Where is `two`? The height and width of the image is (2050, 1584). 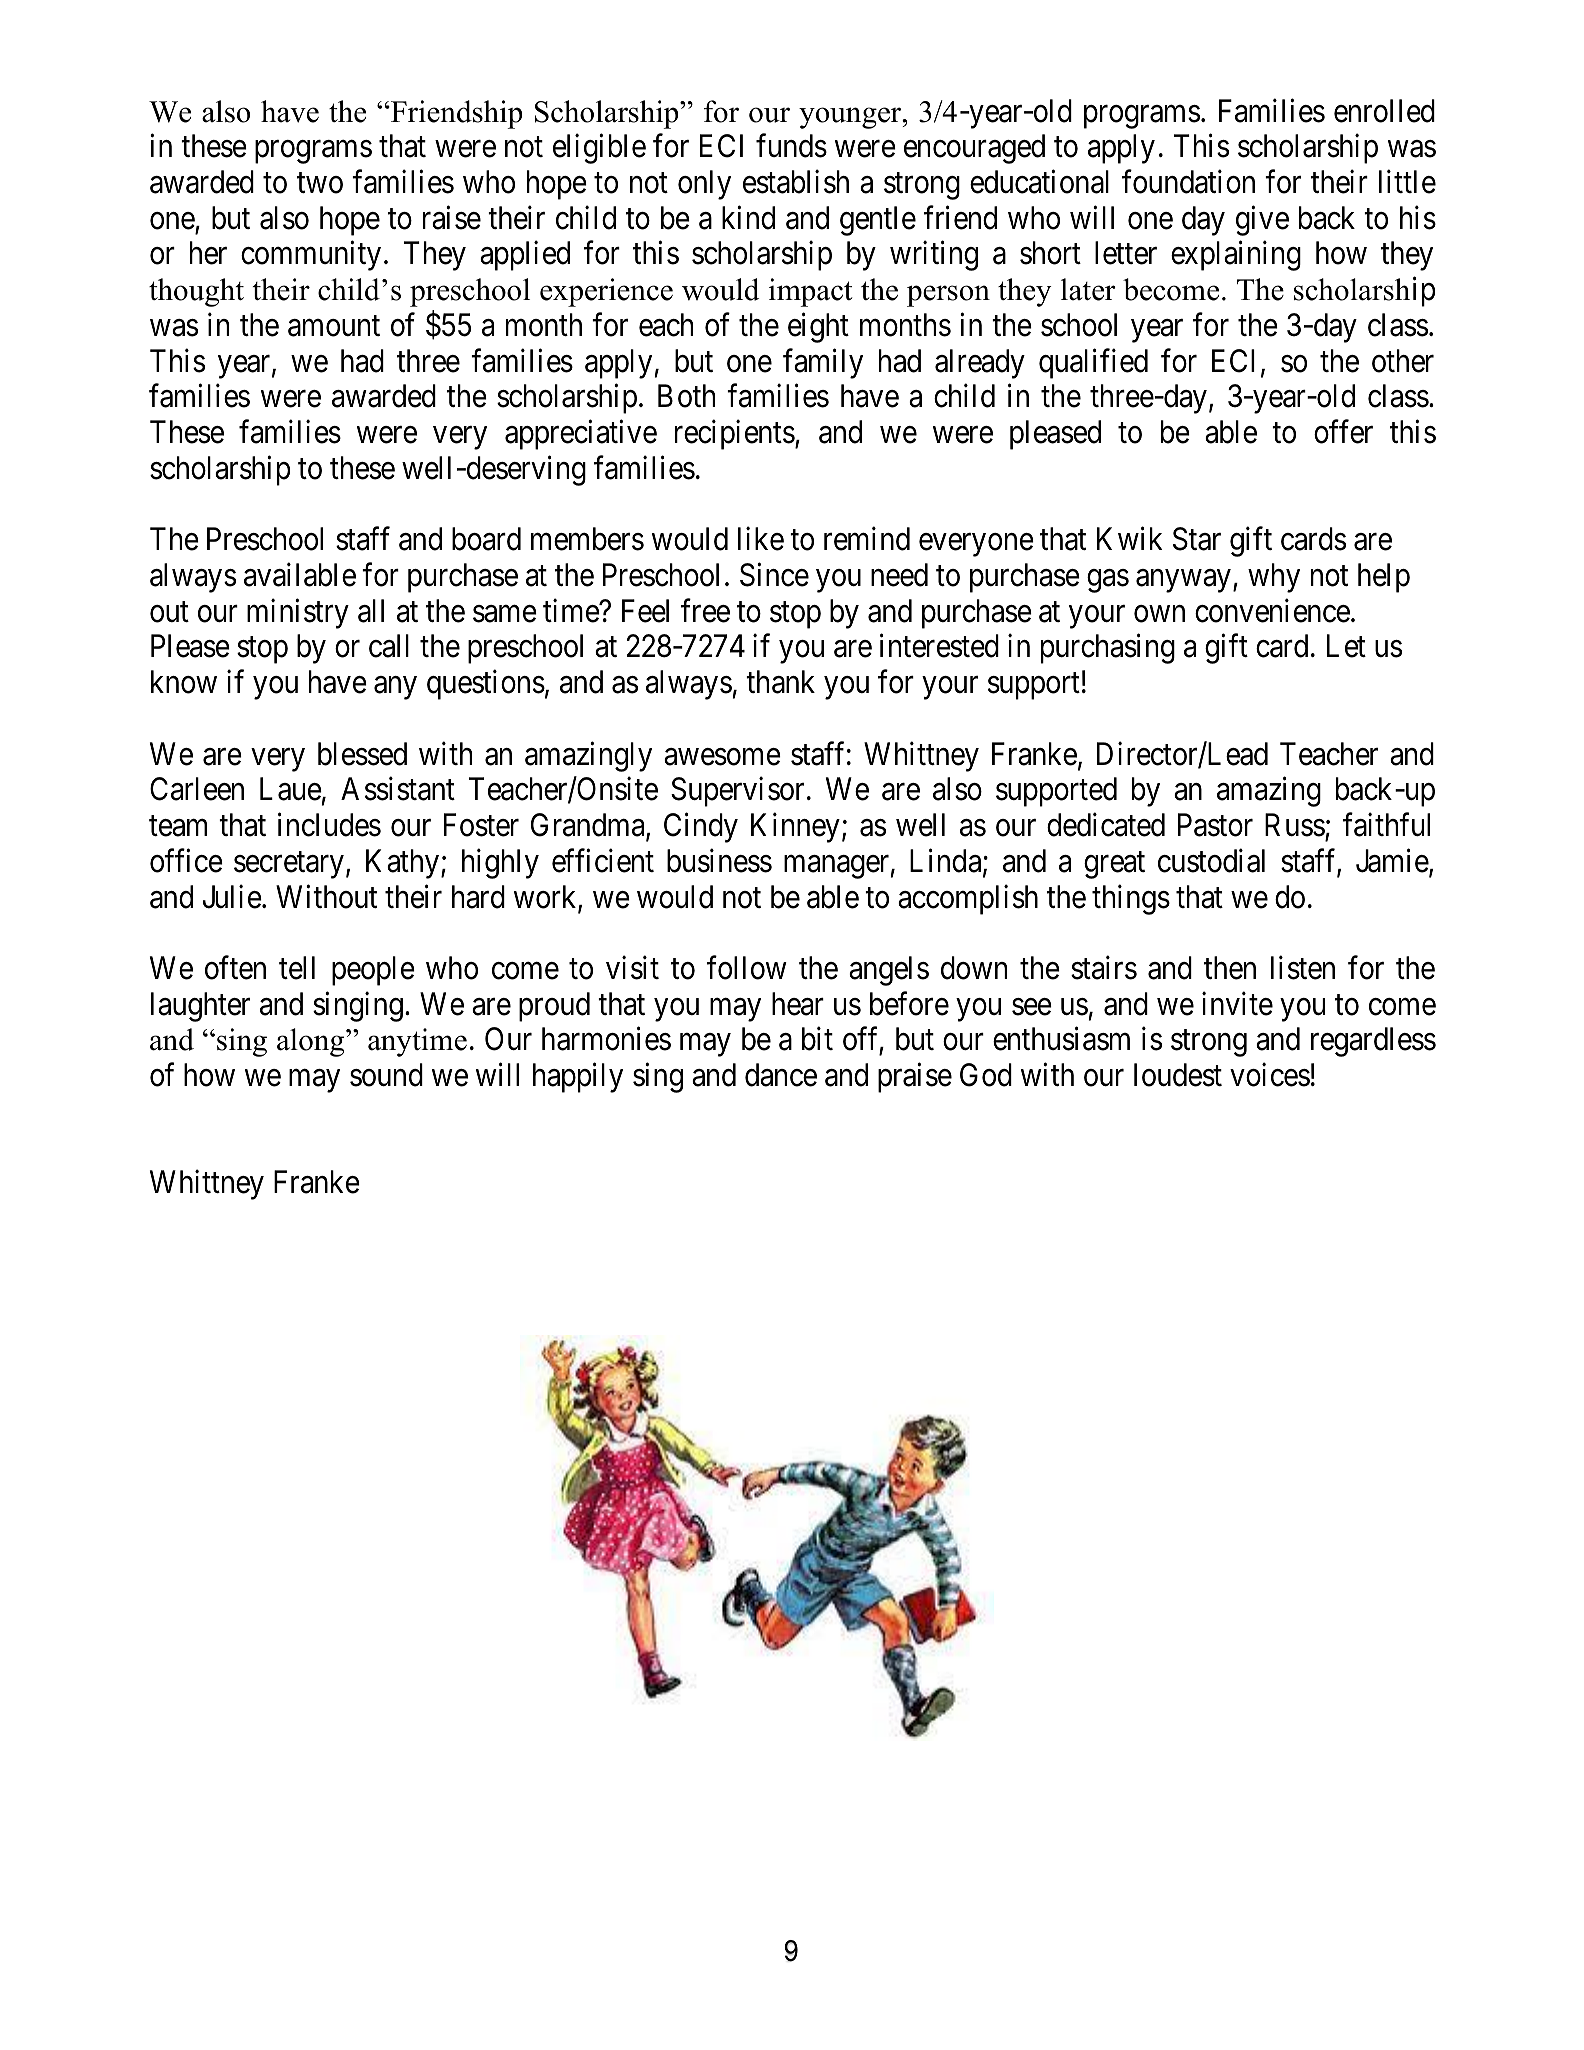 two is located at coordinates (320, 183).
